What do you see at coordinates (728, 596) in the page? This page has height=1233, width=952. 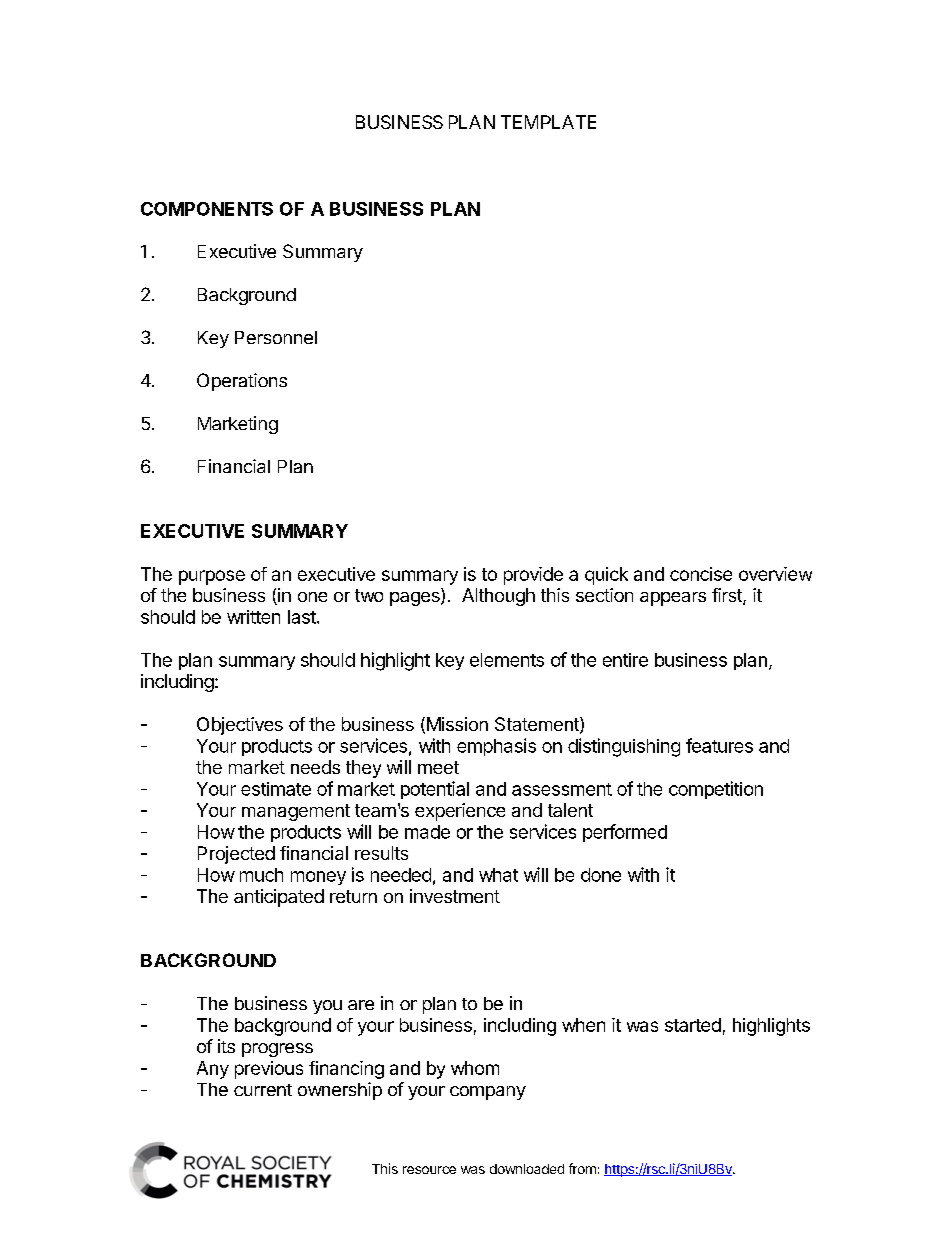 I see `first` at bounding box center [728, 596].
